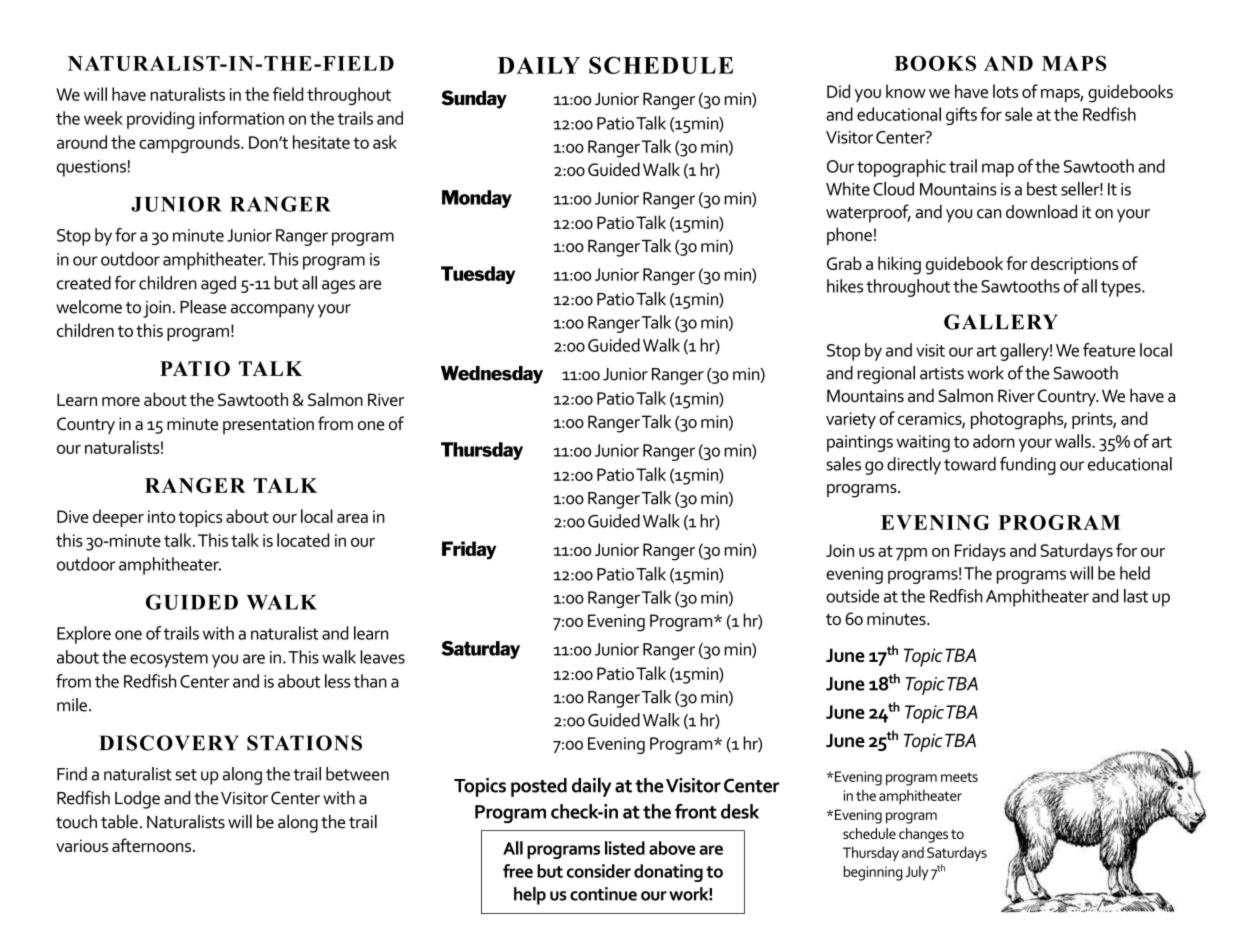 The image size is (1233, 952). I want to click on July, so click(916, 873).
